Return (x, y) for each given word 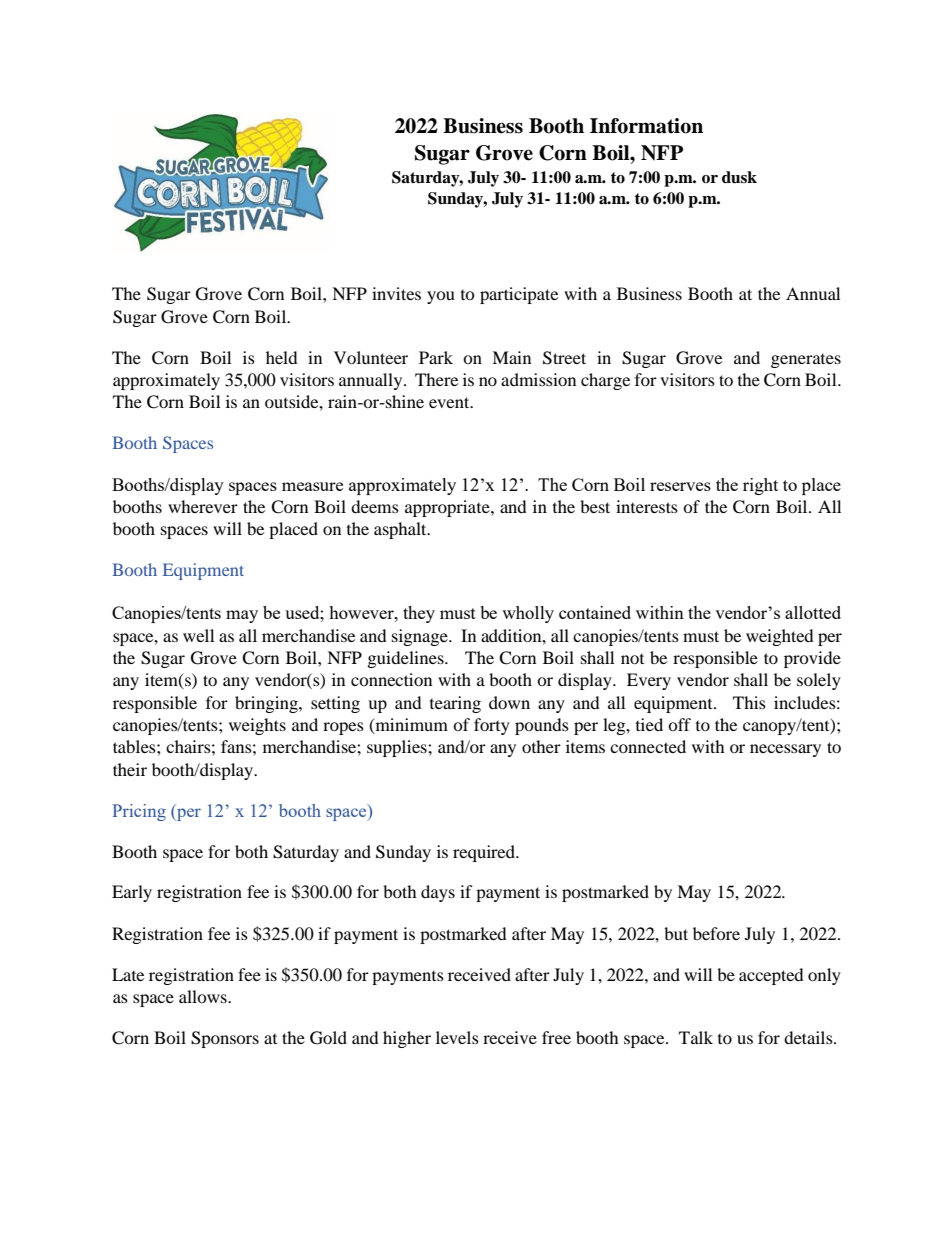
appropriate (448, 508)
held (282, 357)
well (198, 635)
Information (646, 126)
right (760, 486)
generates (806, 361)
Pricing (139, 812)
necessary (785, 750)
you (441, 297)
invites (396, 293)
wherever (203, 506)
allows (204, 996)
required (485, 853)
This (749, 702)
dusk (739, 177)
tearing (455, 704)
